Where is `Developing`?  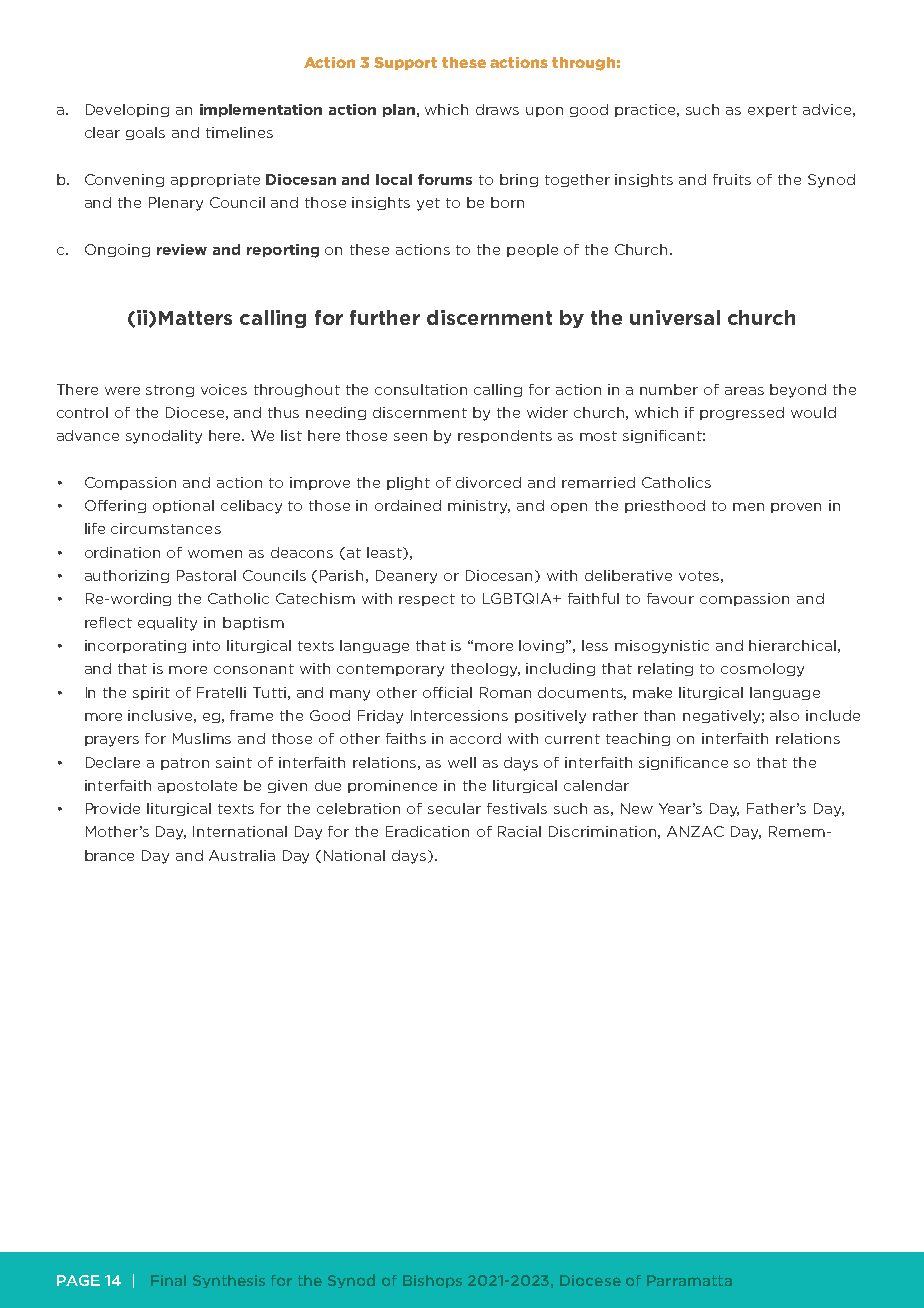 Developing is located at coordinates (127, 110).
